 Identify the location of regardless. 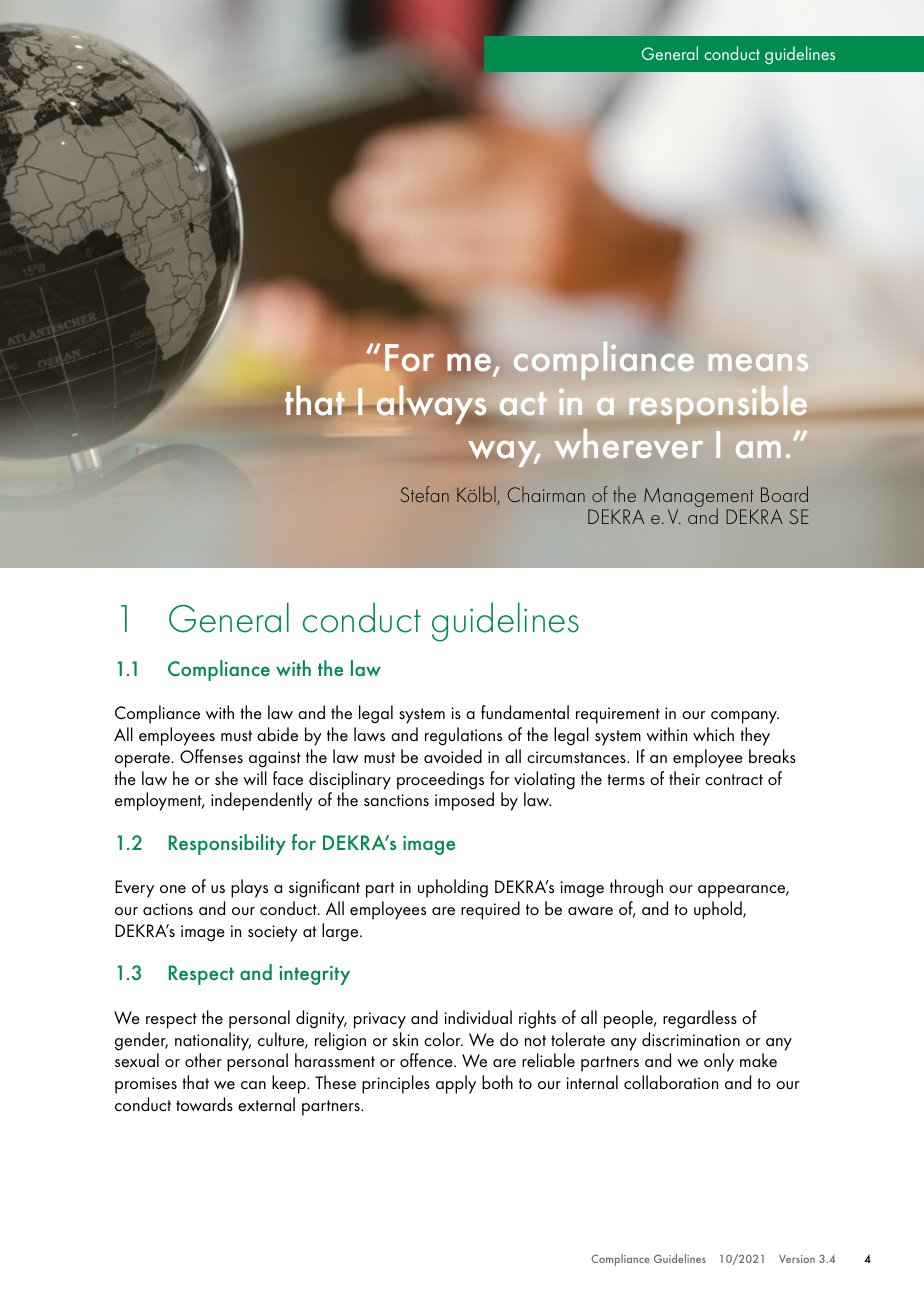
(700, 1019).
